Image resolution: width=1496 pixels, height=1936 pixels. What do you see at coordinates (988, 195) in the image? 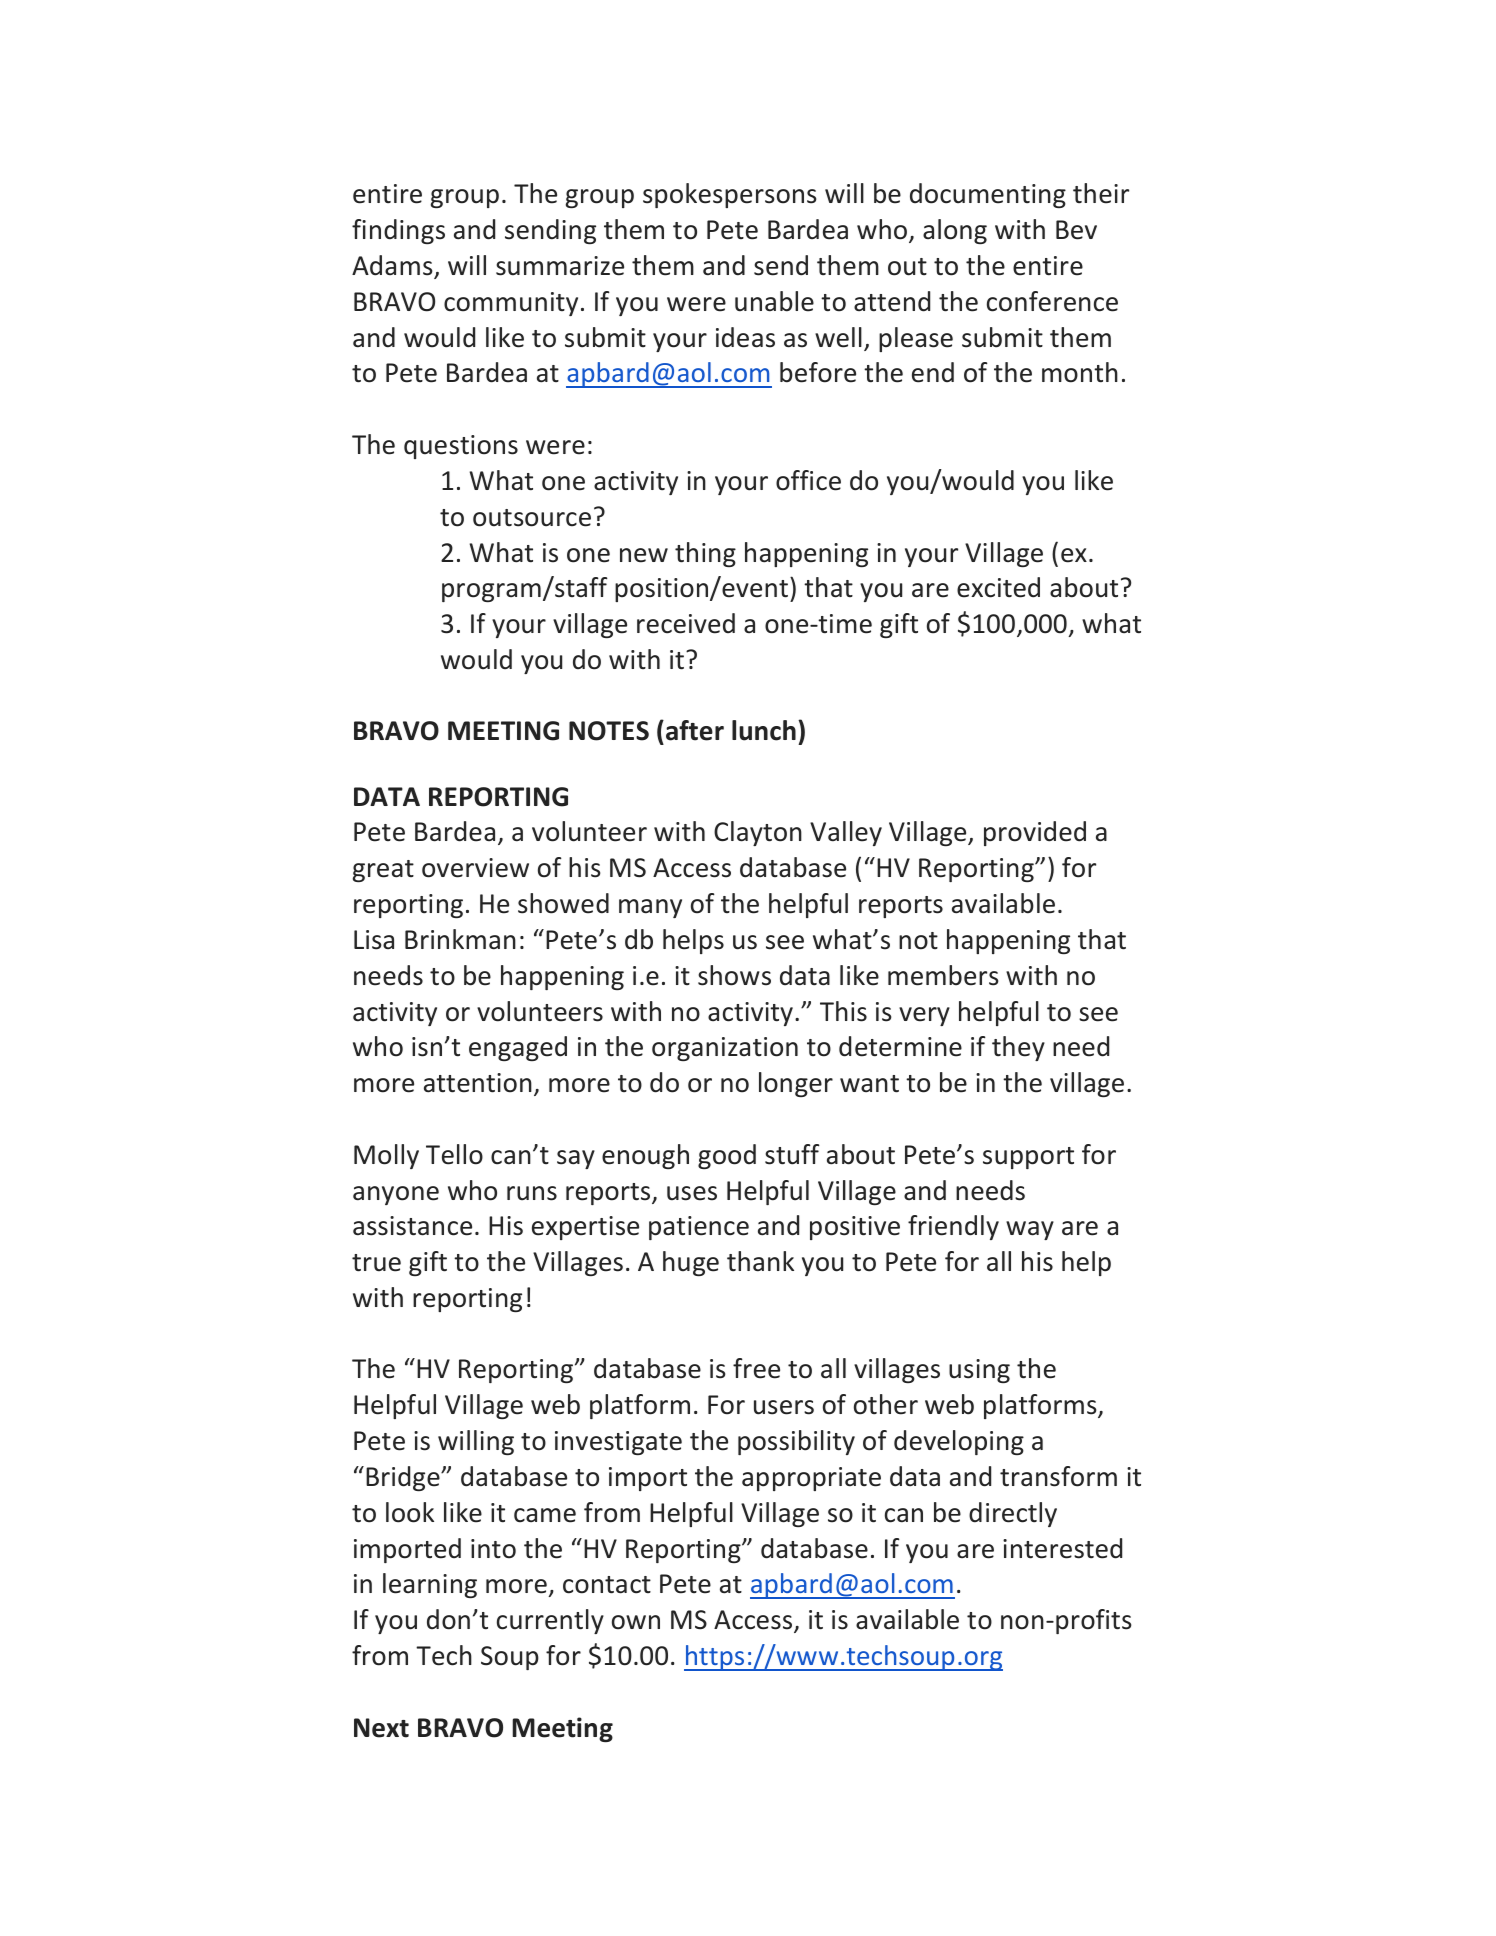
I see `documenting` at bounding box center [988, 195].
